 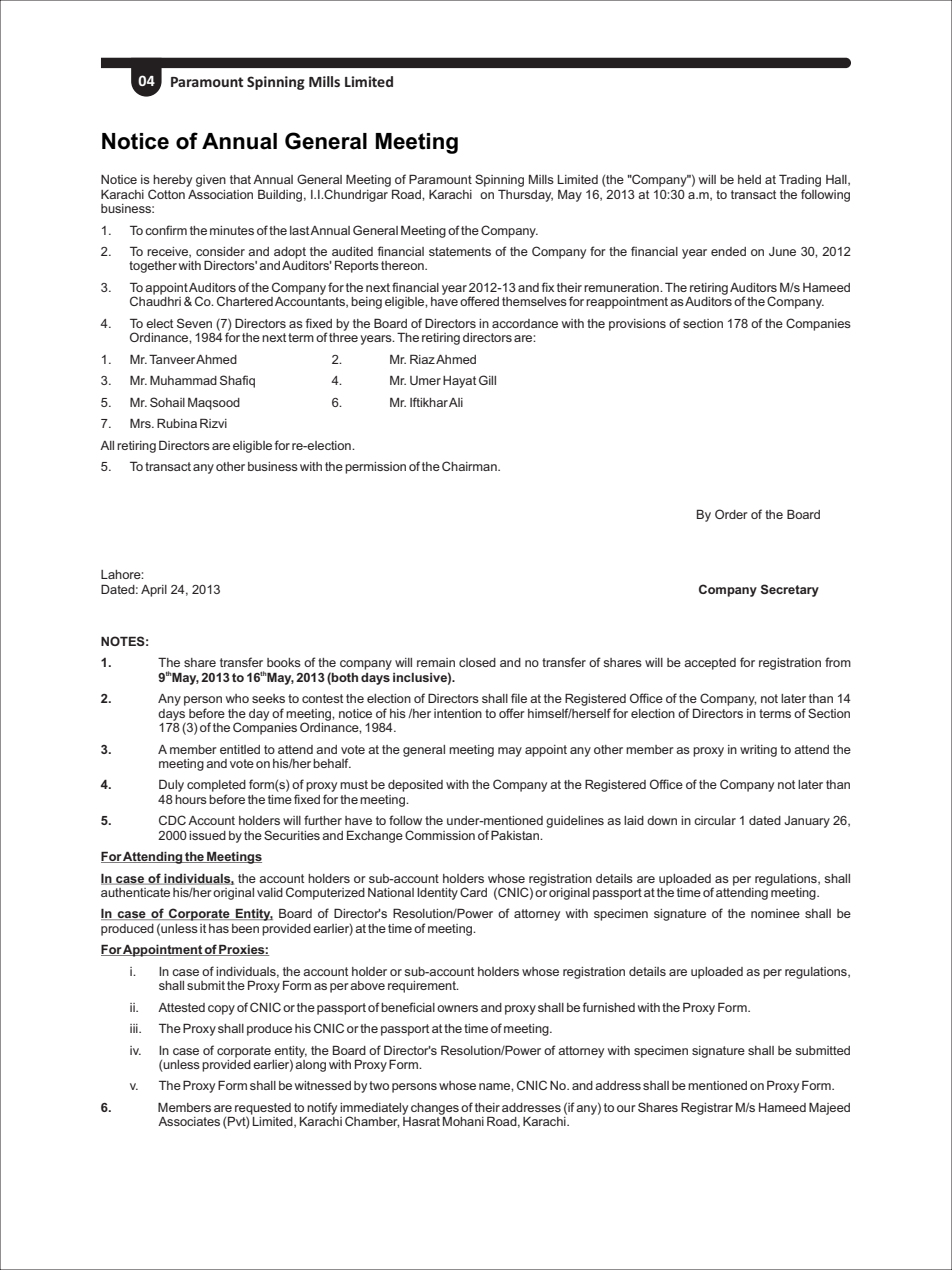 What do you see at coordinates (284, 662) in the document?
I see `books` at bounding box center [284, 662].
